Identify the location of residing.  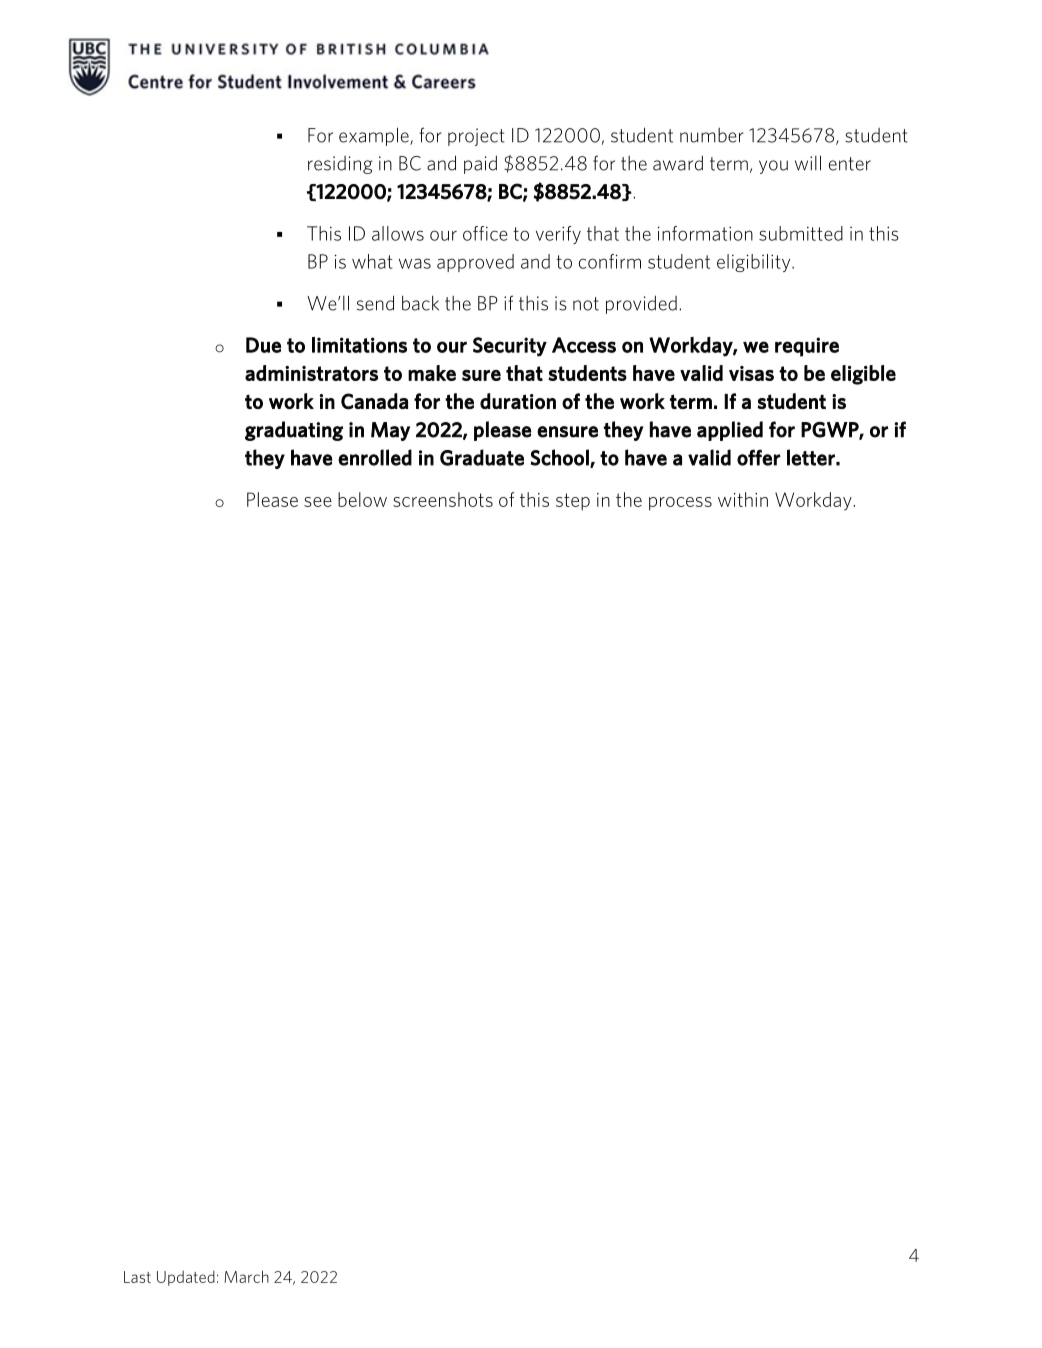
(340, 165).
